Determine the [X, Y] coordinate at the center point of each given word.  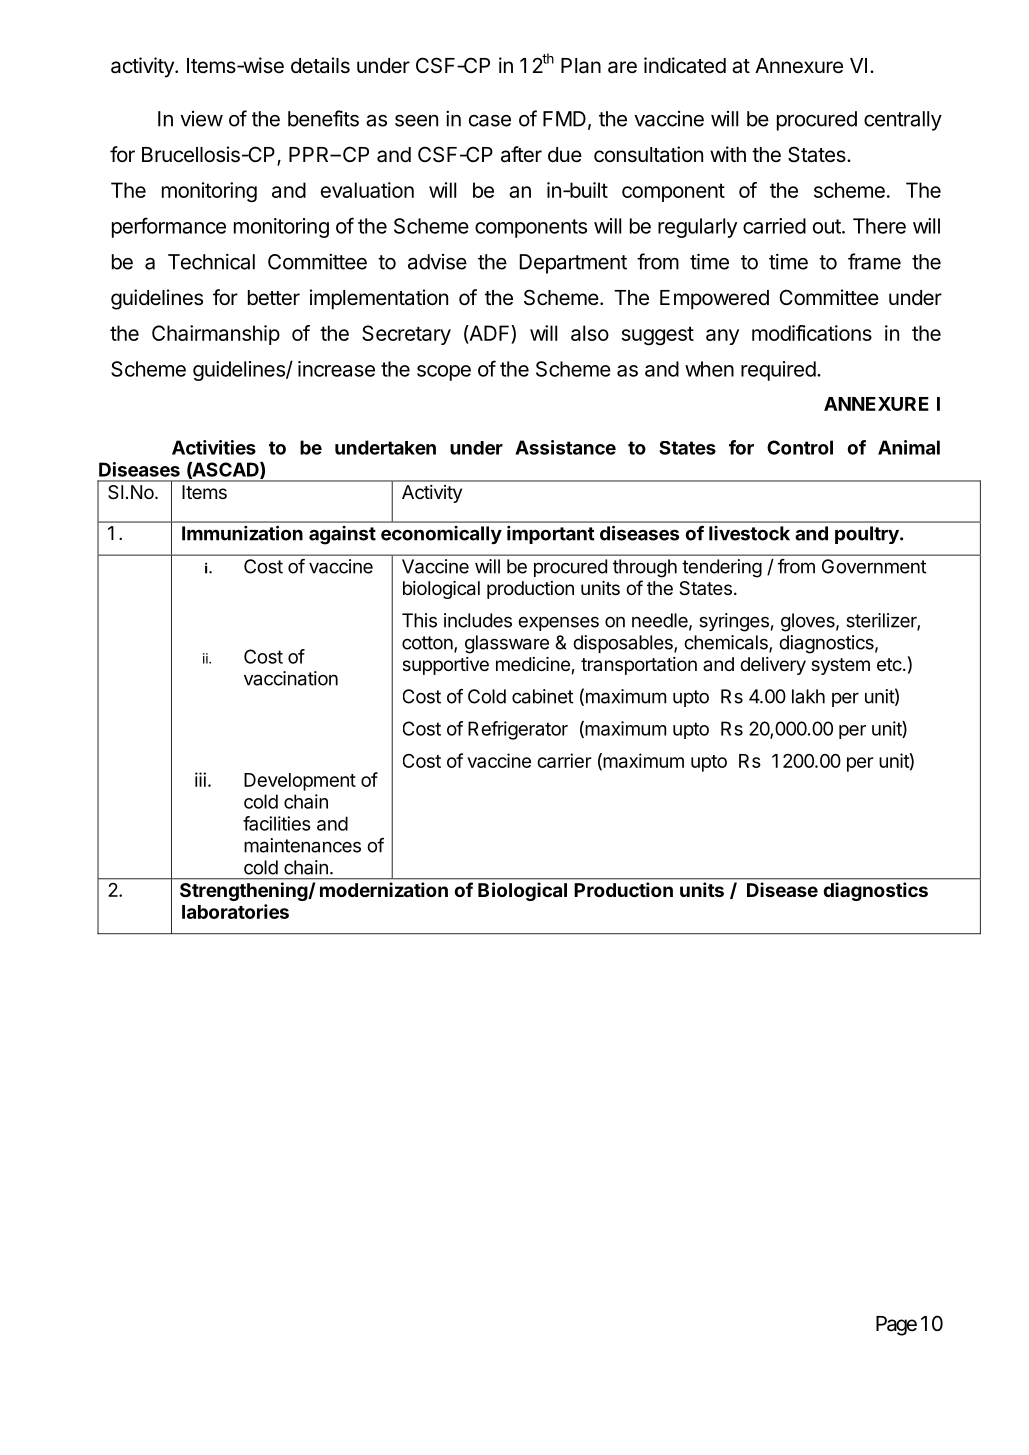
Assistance [565, 447]
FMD [564, 119]
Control [800, 447]
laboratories [235, 911]
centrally [903, 121]
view [201, 119]
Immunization [242, 533]
